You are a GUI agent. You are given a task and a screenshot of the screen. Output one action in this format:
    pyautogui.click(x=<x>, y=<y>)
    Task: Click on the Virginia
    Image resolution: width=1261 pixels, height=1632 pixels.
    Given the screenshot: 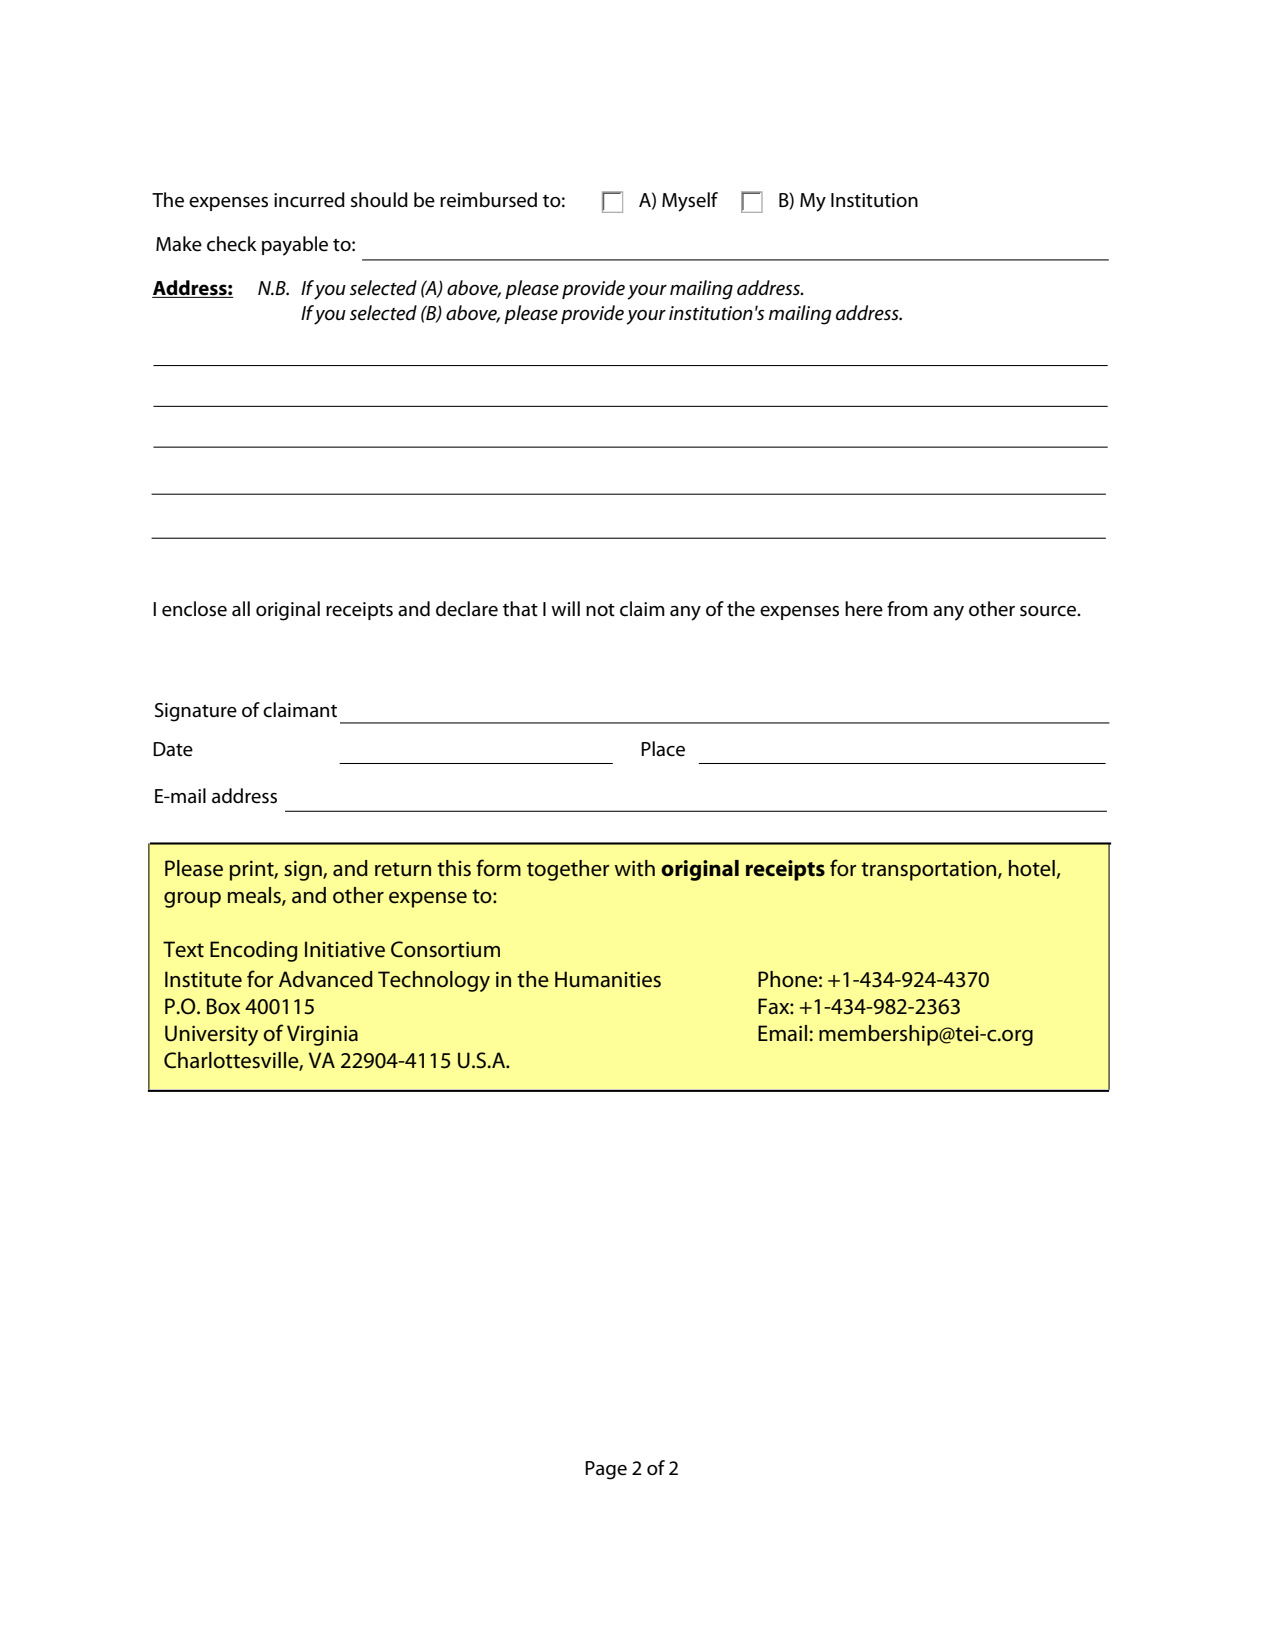 What is the action you would take?
    pyautogui.click(x=322, y=1035)
